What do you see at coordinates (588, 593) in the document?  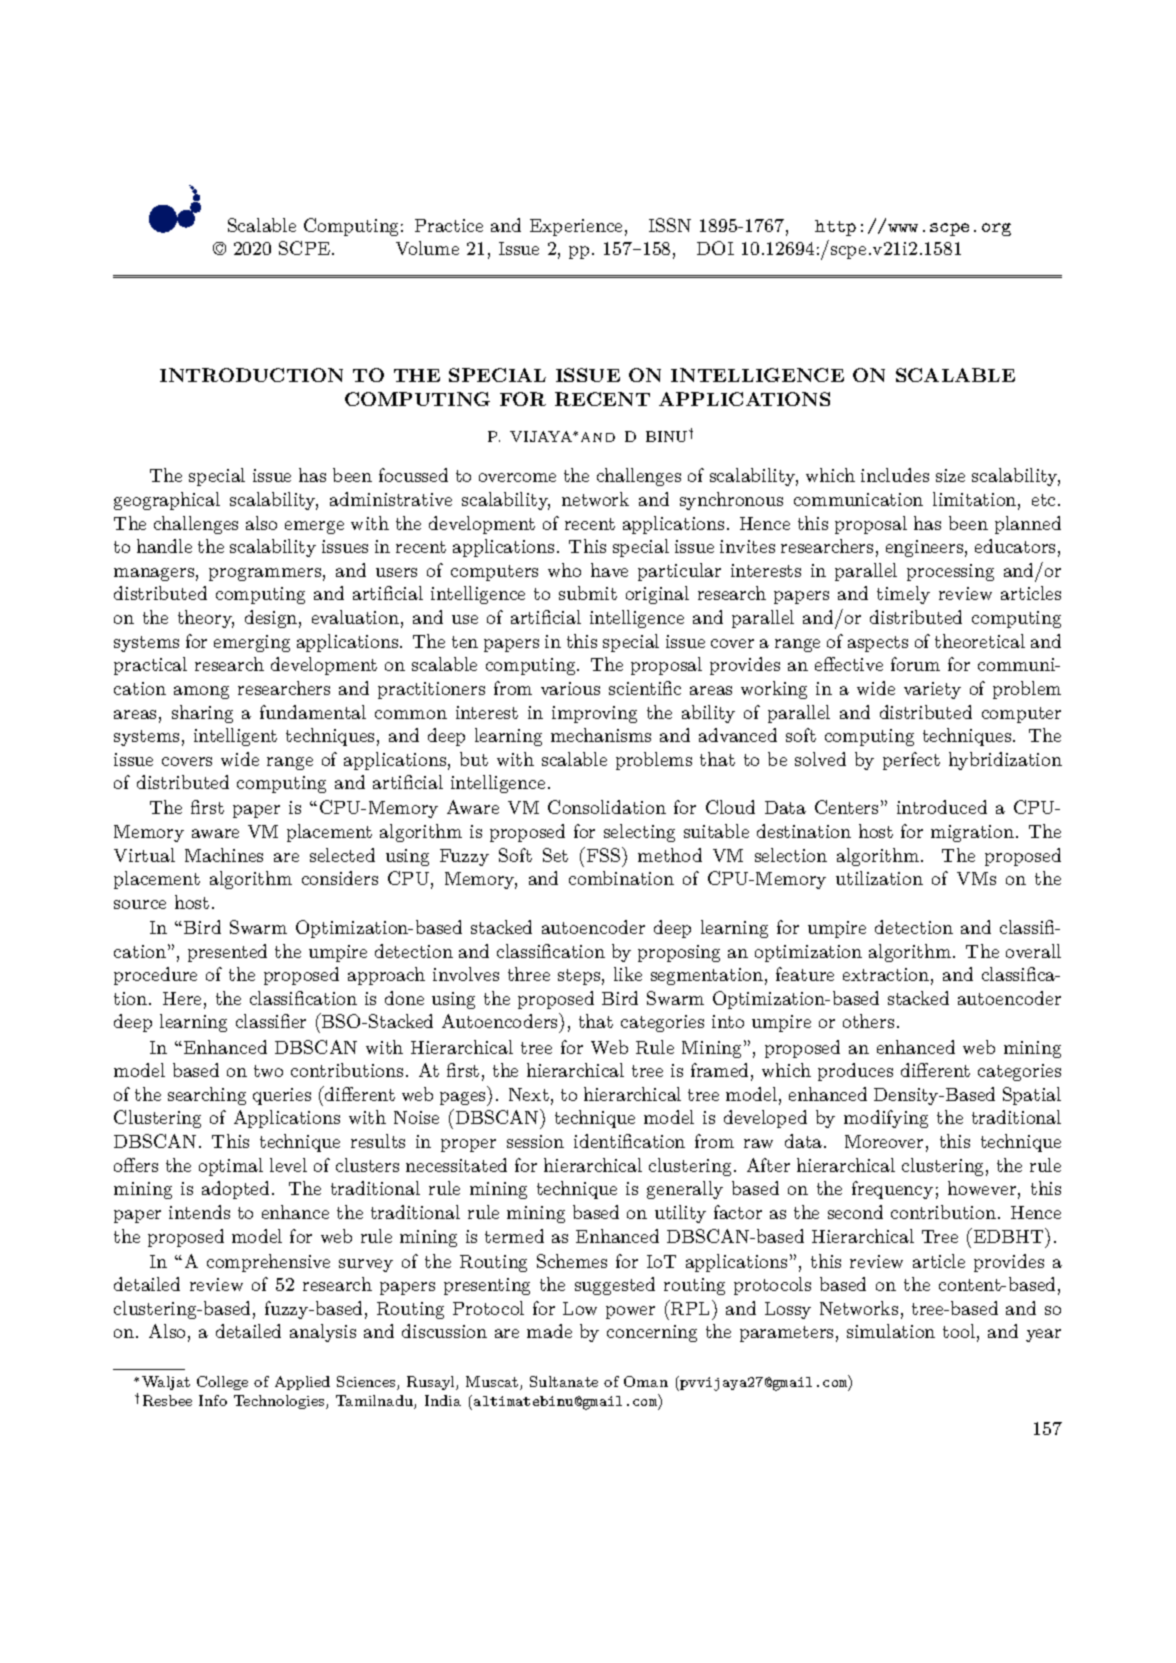 I see `submit` at bounding box center [588, 593].
